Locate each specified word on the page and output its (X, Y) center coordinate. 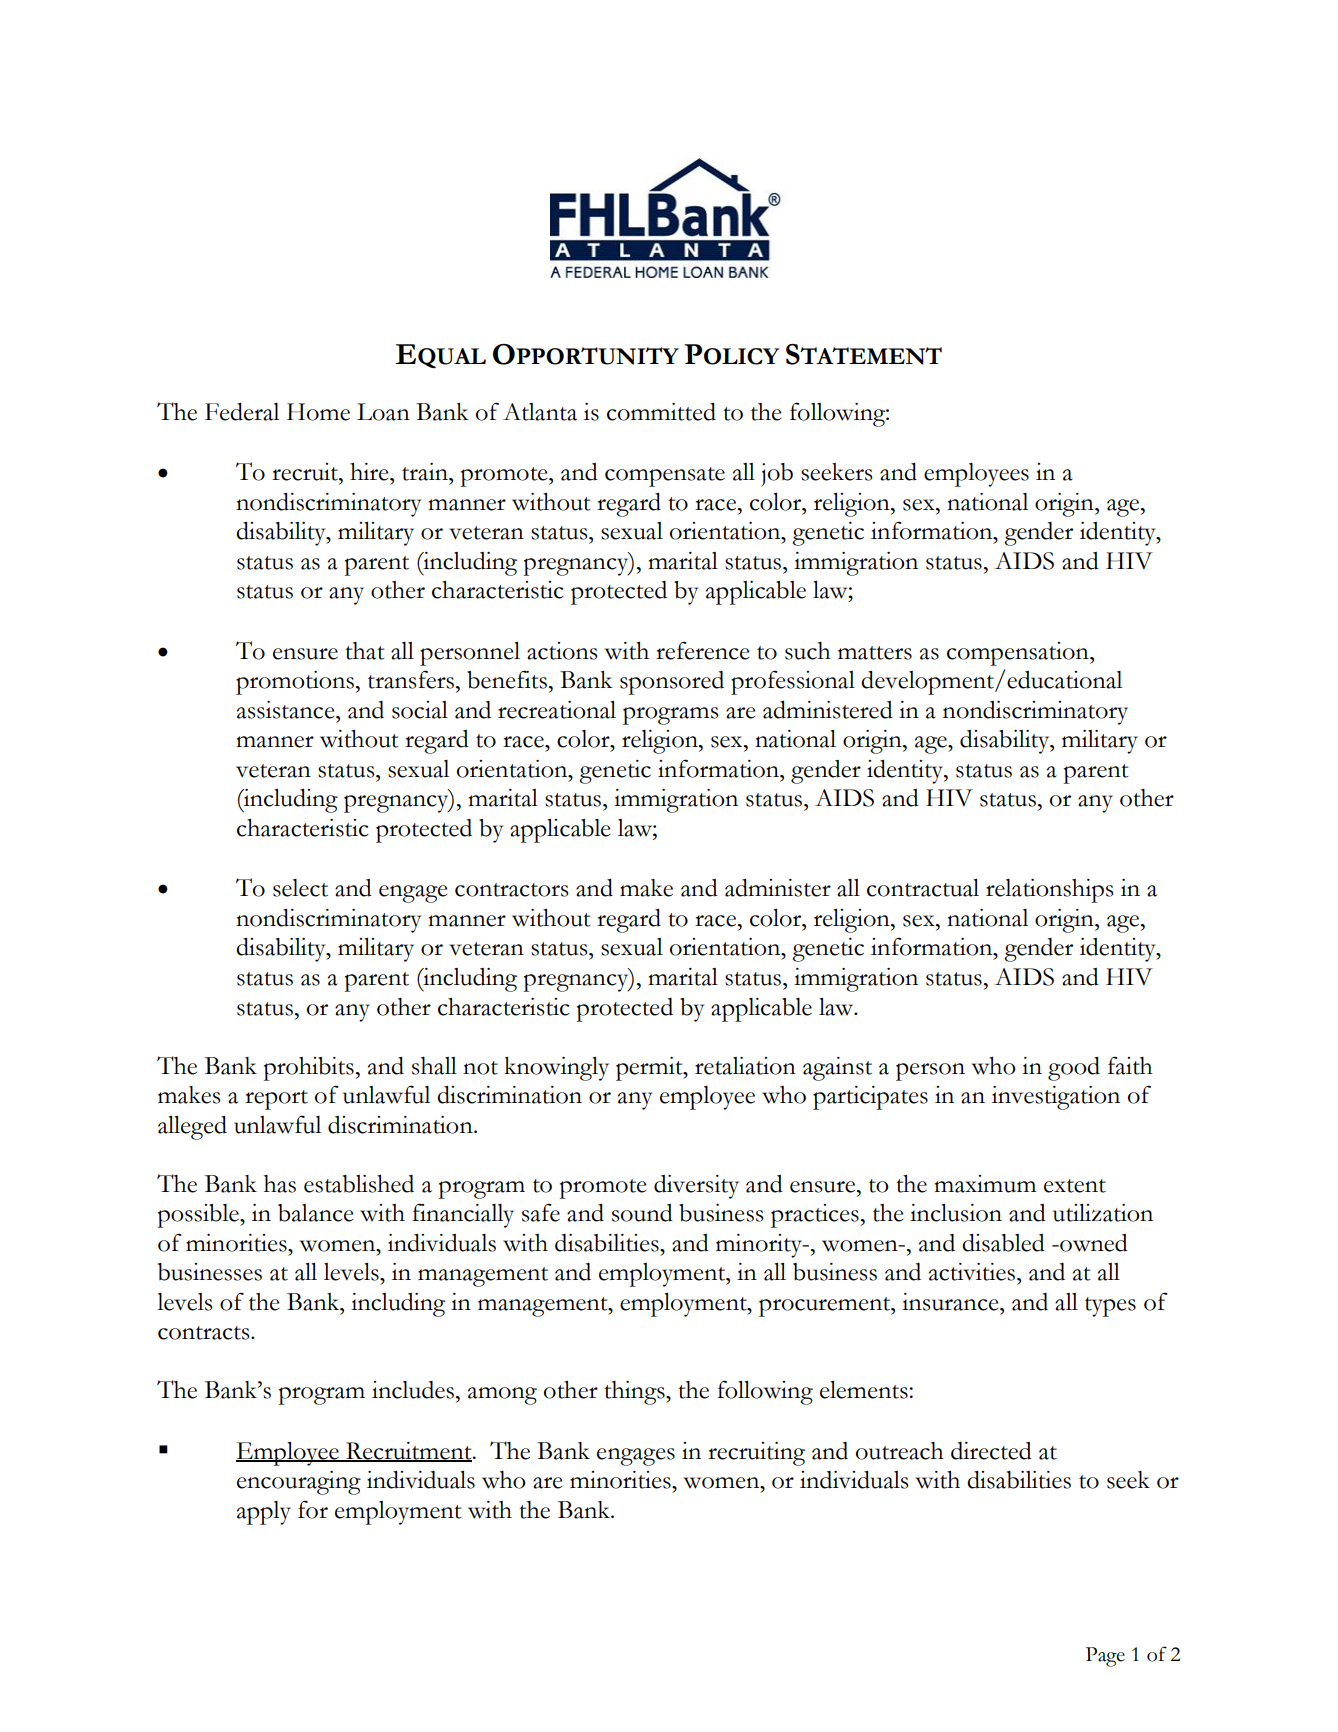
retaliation (745, 1066)
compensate (665, 477)
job (777, 474)
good (1074, 1069)
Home (318, 412)
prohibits (309, 1069)
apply (264, 1513)
